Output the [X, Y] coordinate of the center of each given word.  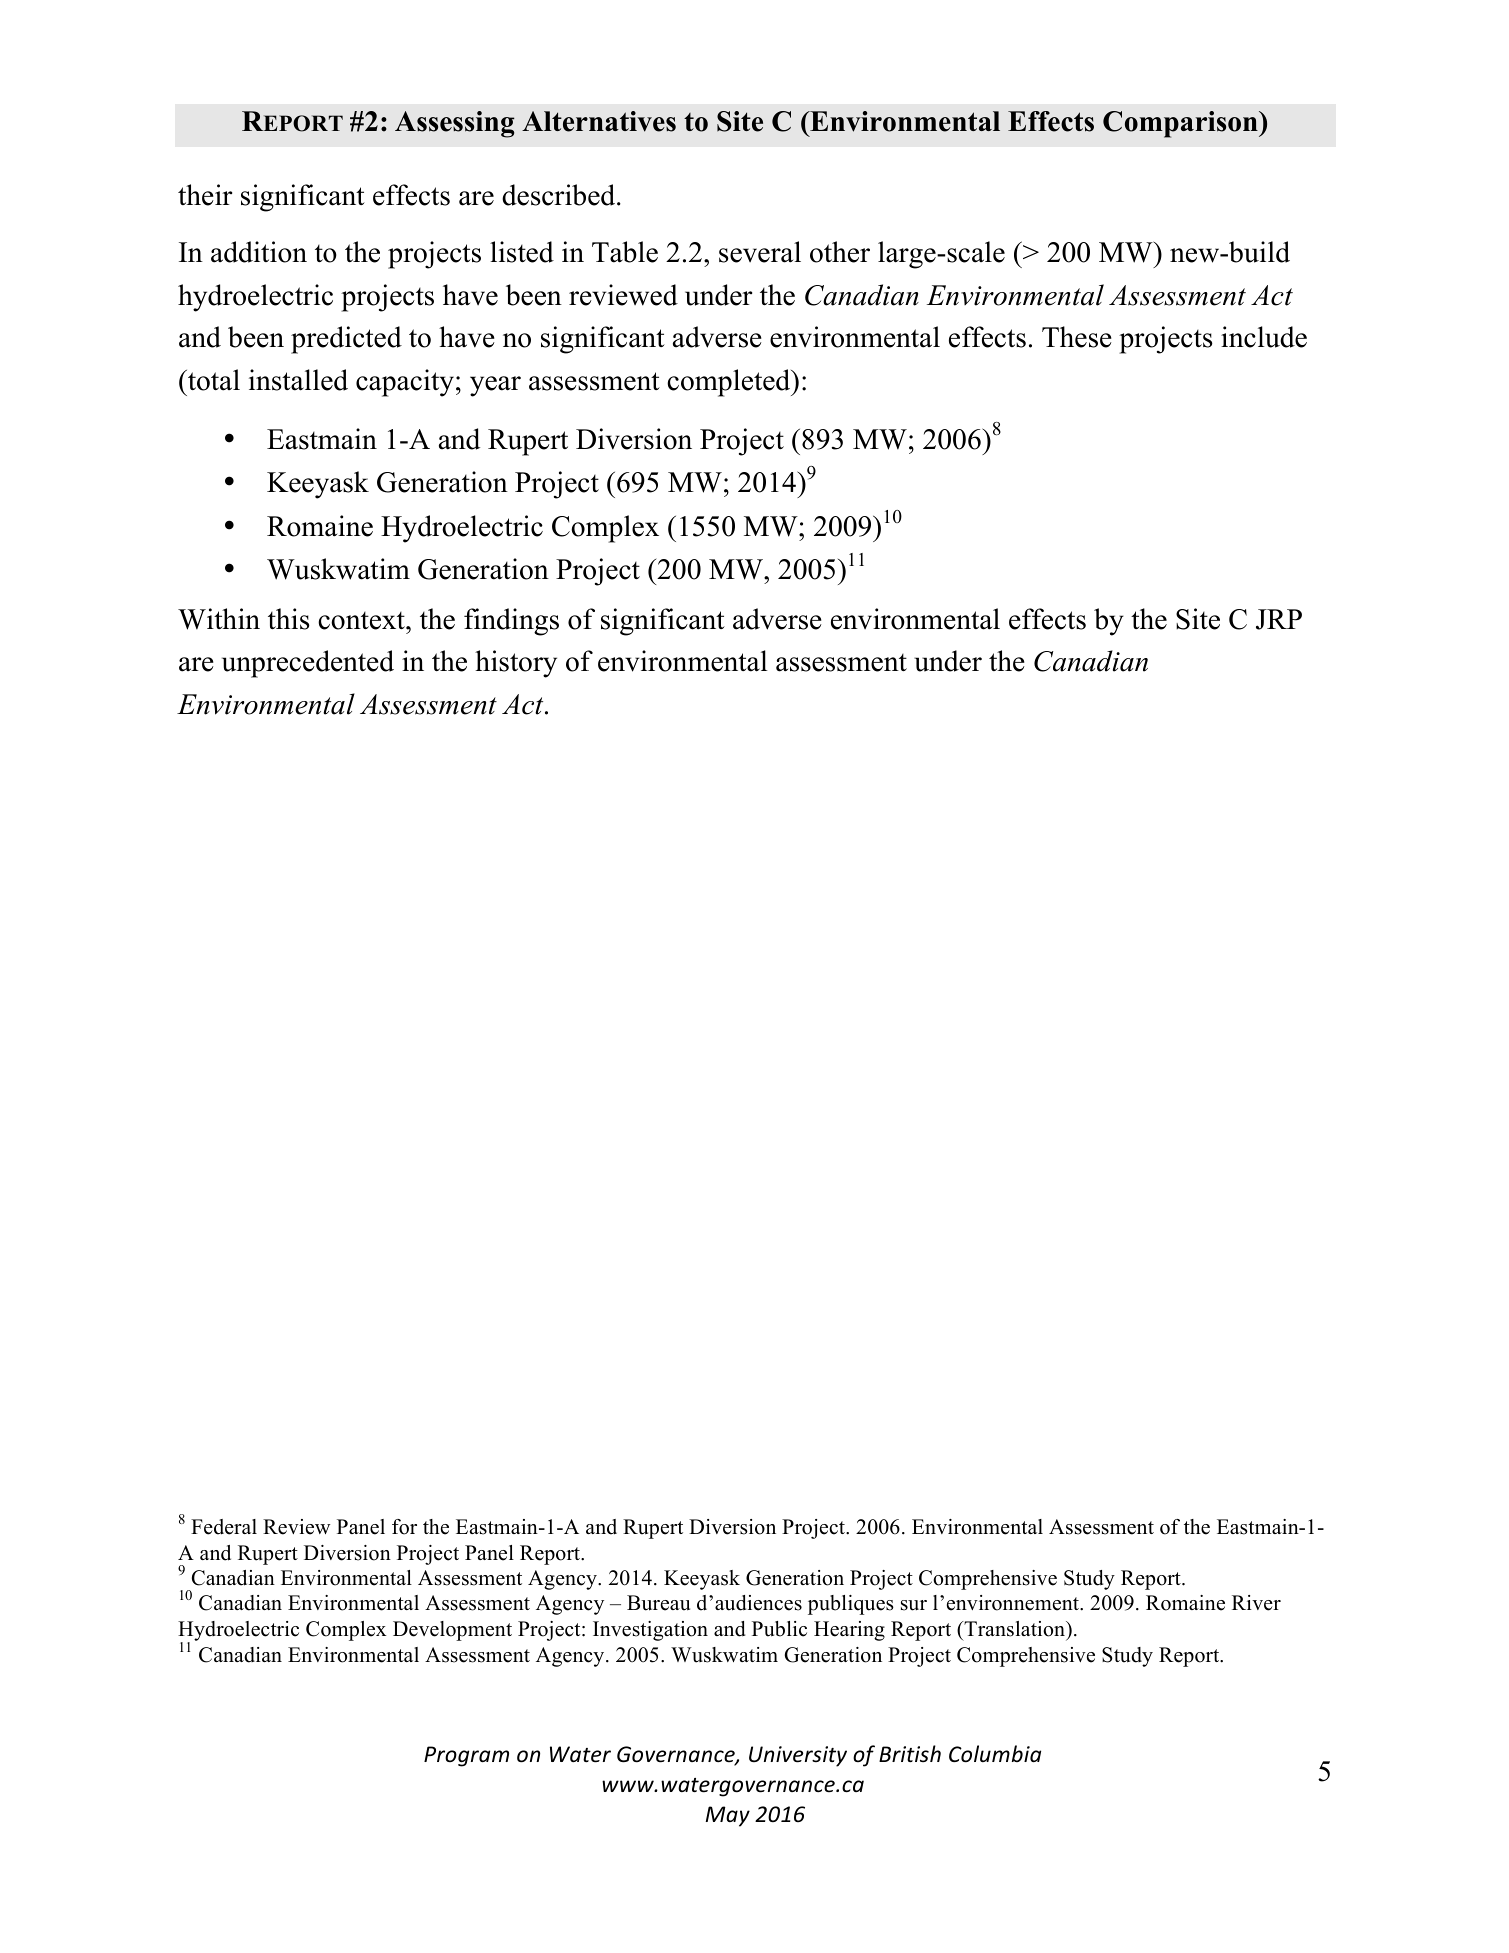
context [362, 621]
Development [452, 1631]
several [760, 252]
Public [779, 1629]
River [1256, 1603]
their [205, 195]
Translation [1015, 1630]
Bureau [658, 1603]
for [404, 1527]
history [516, 664]
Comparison [1181, 124]
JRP [1279, 619]
